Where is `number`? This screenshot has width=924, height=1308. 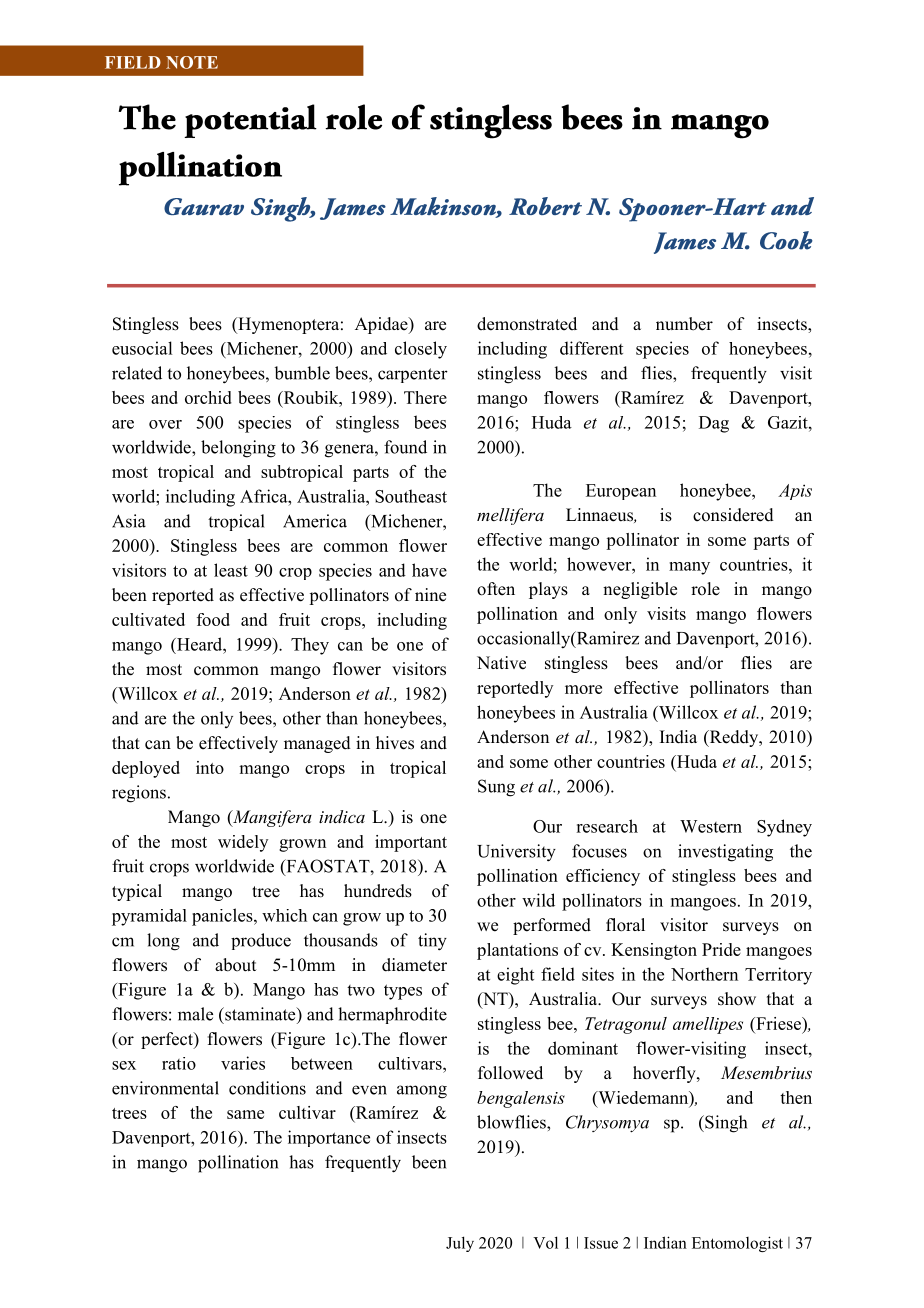 number is located at coordinates (684, 324).
